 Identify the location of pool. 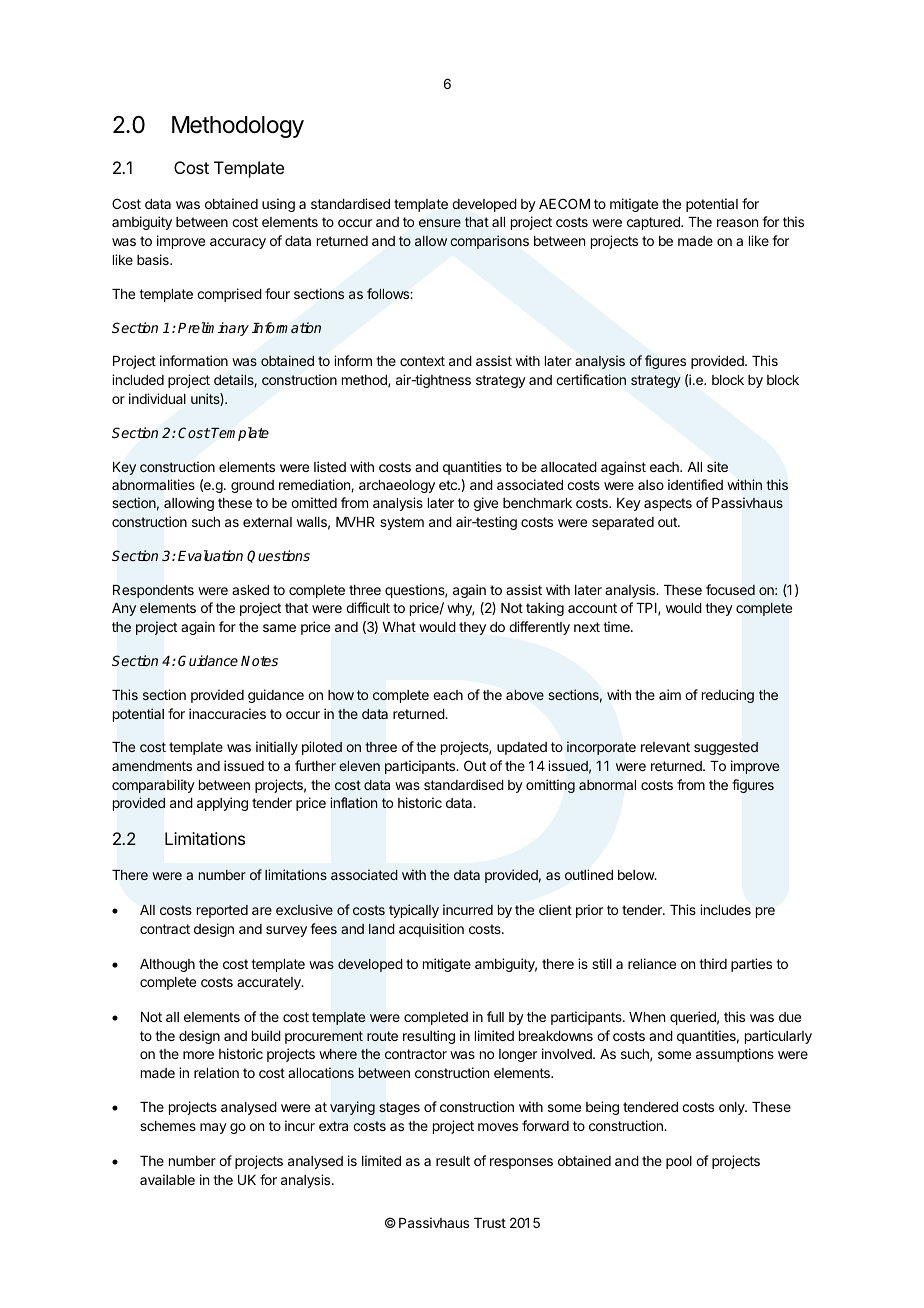
(679, 1162).
